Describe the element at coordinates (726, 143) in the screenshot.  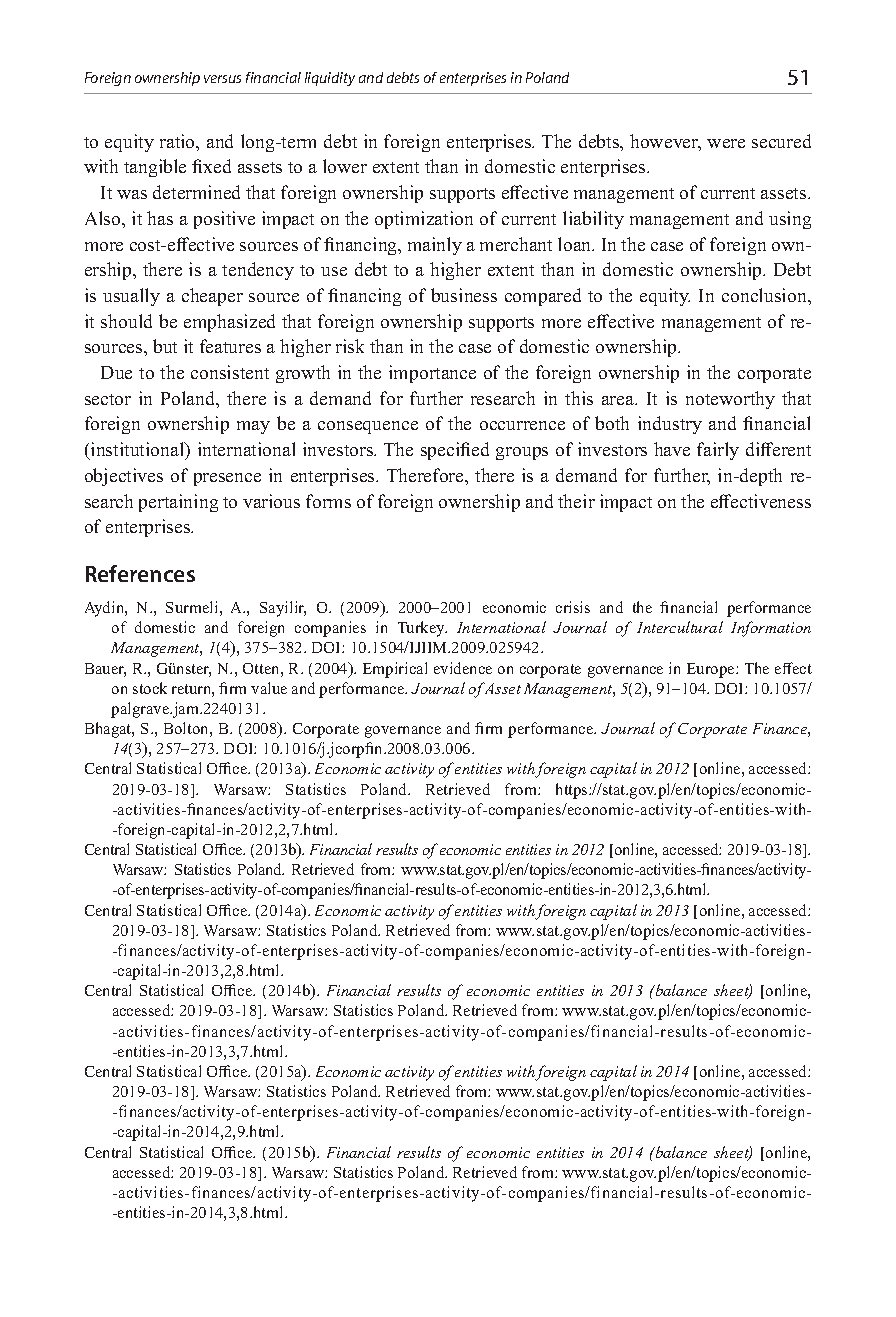
I see `were` at that location.
